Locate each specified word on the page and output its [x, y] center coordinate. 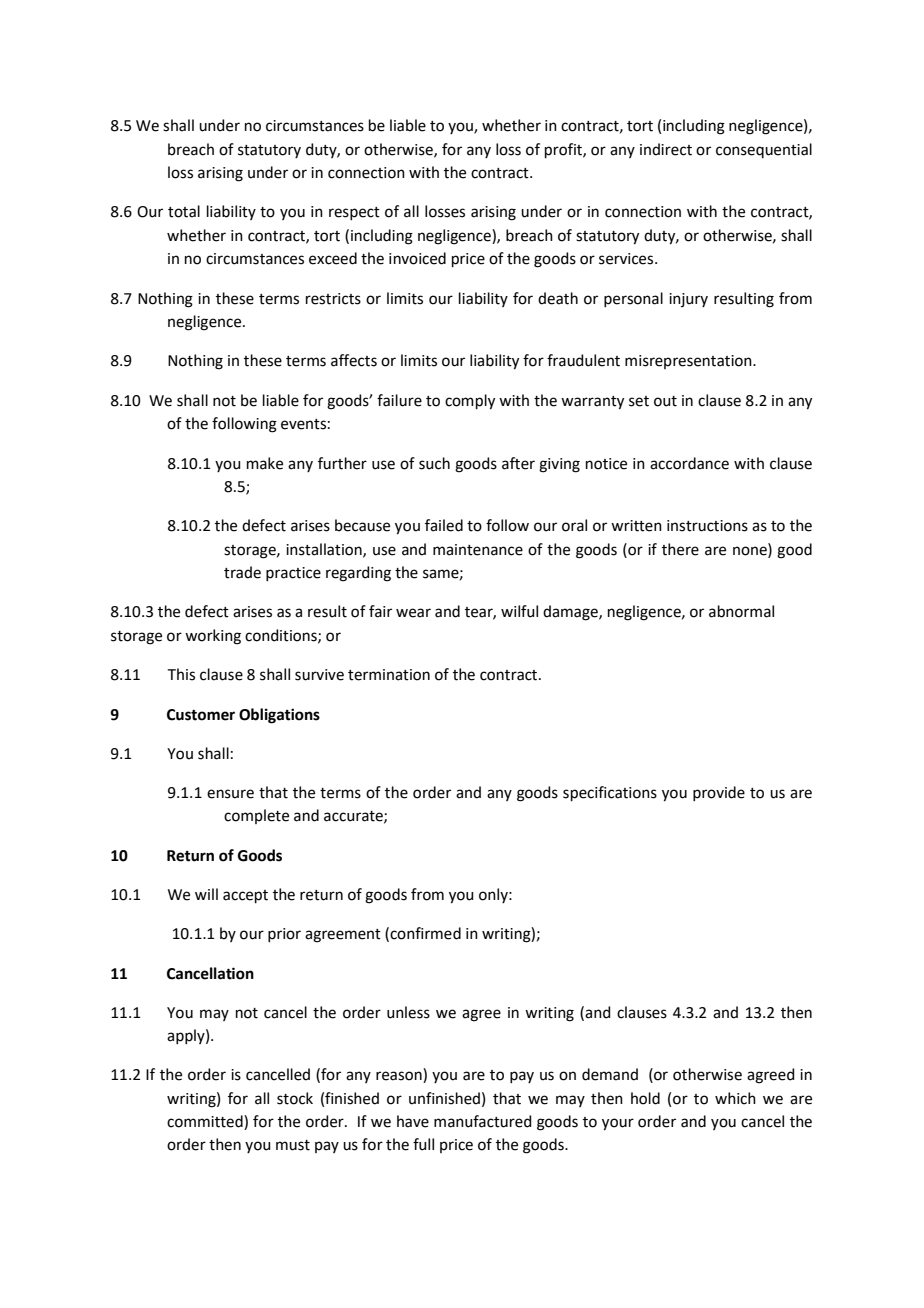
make [265, 463]
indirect [666, 149]
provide [719, 793]
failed [444, 525]
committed [206, 1122]
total [184, 211]
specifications [610, 793]
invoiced [417, 258]
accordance [689, 463]
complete [256, 816]
